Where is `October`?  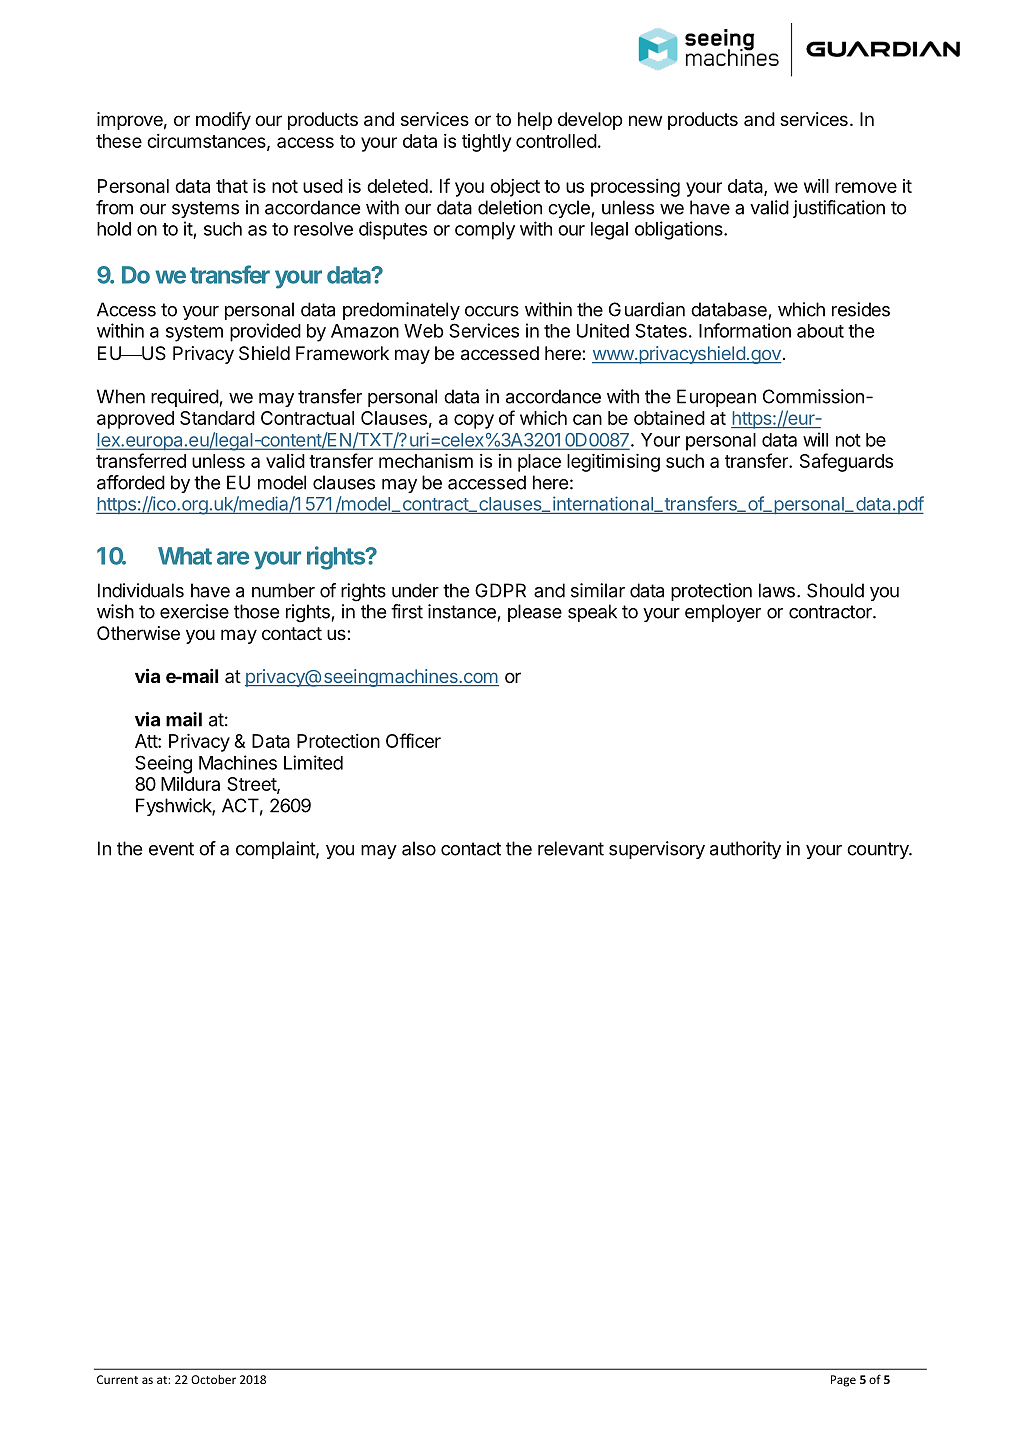 October is located at coordinates (213, 1379).
